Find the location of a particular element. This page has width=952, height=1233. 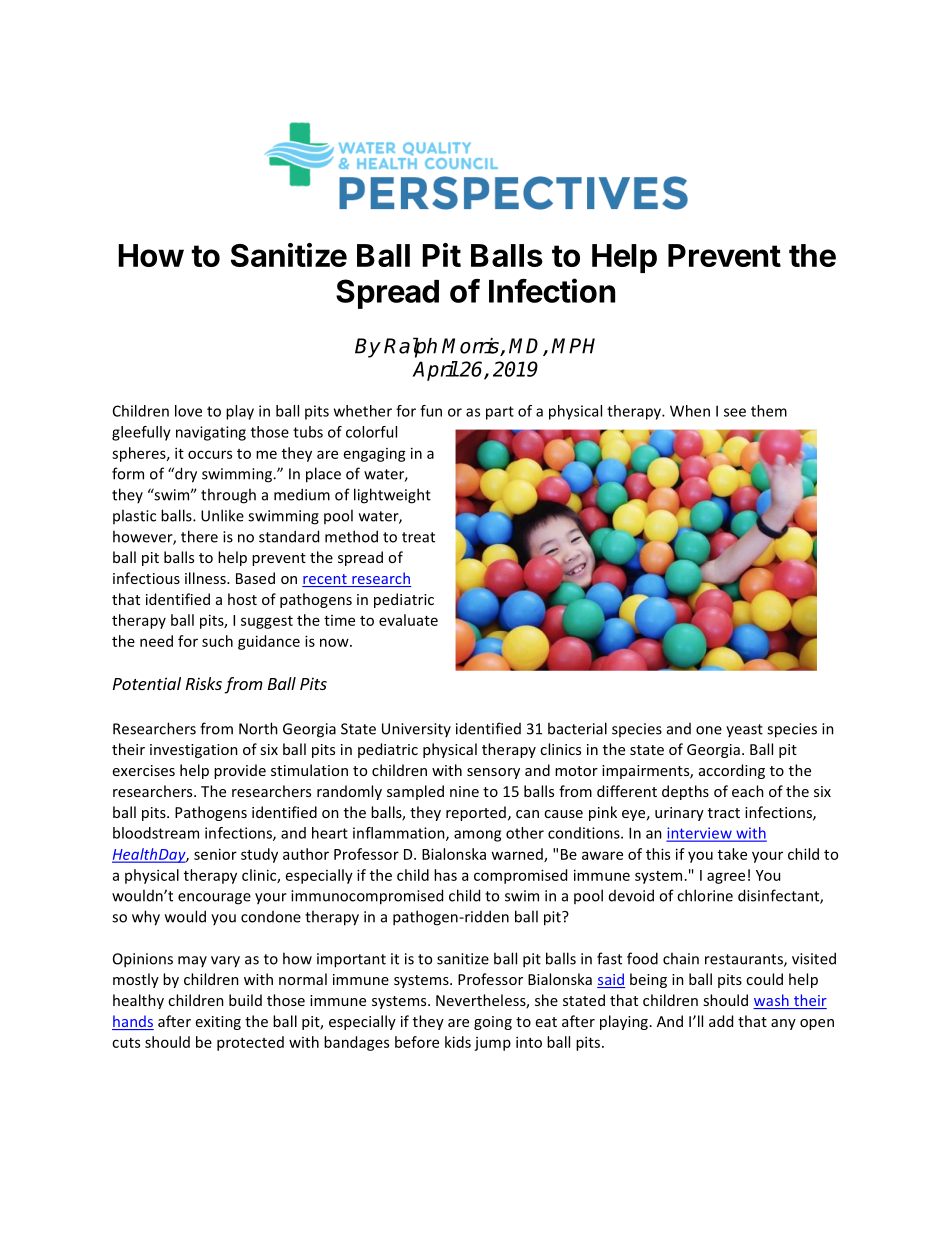

Ralph is located at coordinates (410, 347).
